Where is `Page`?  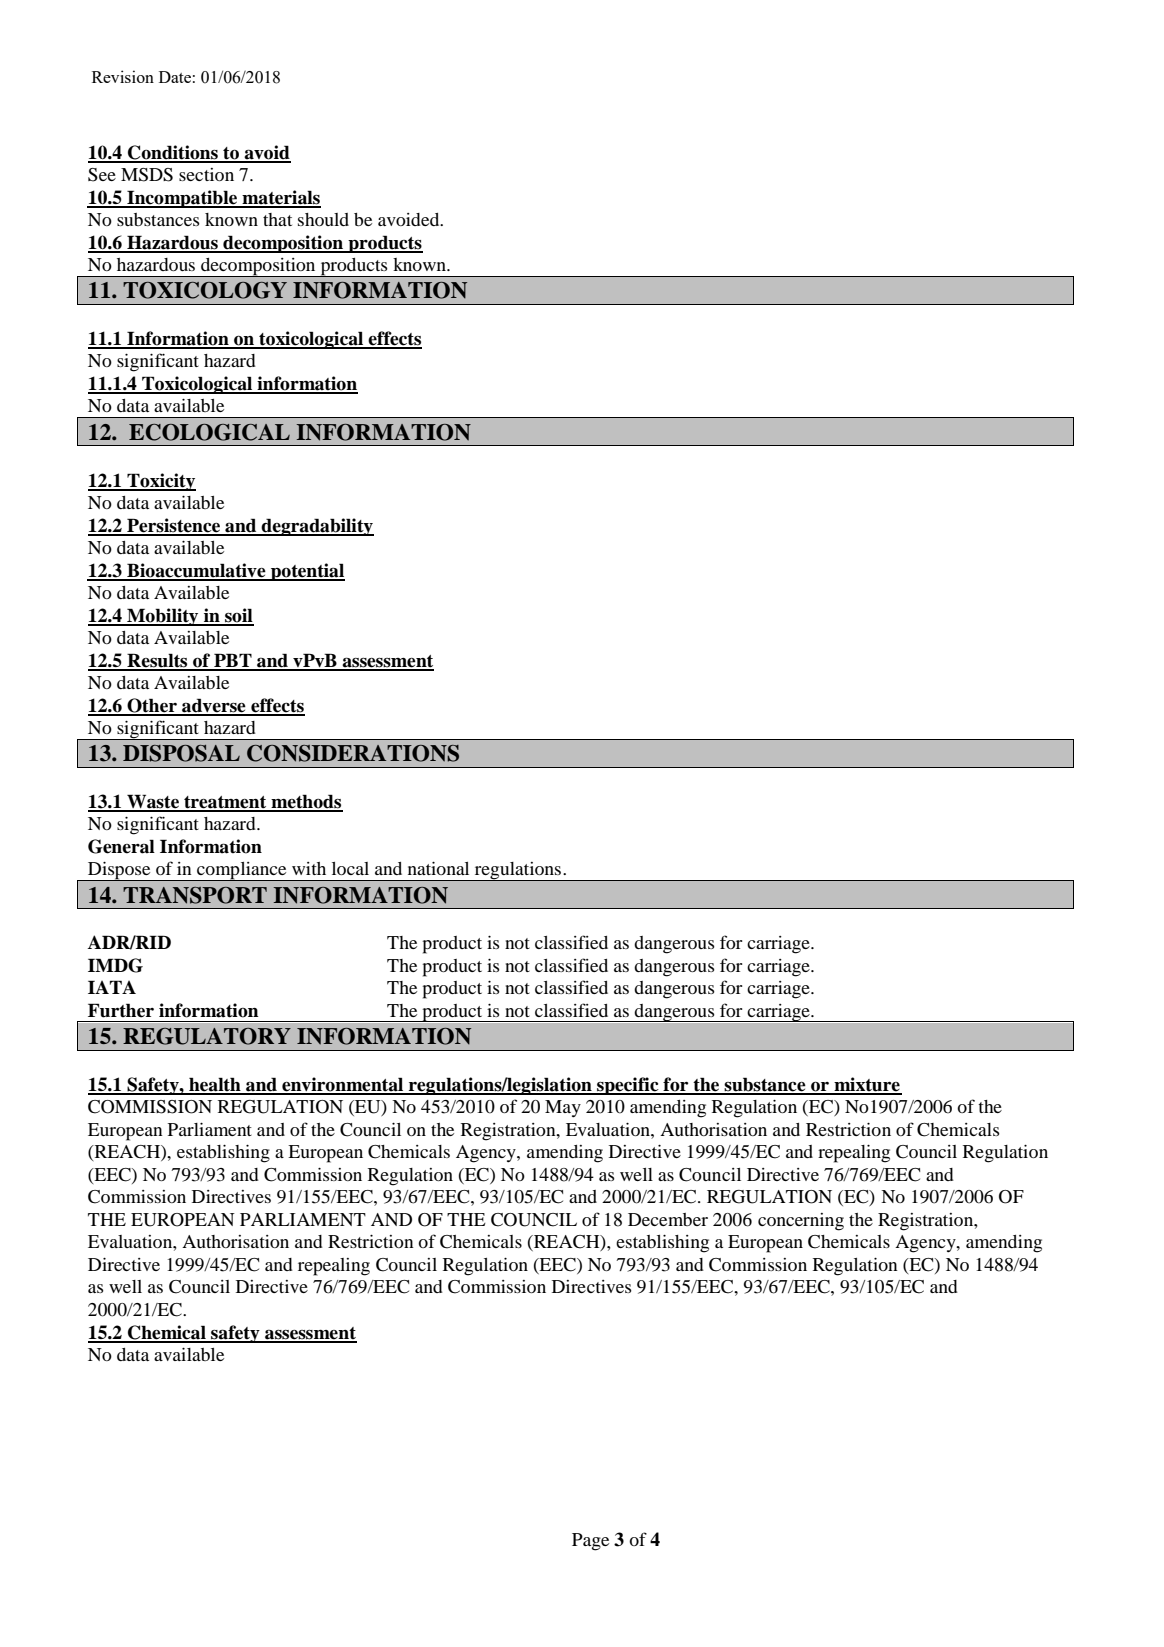 Page is located at coordinates (590, 1542).
